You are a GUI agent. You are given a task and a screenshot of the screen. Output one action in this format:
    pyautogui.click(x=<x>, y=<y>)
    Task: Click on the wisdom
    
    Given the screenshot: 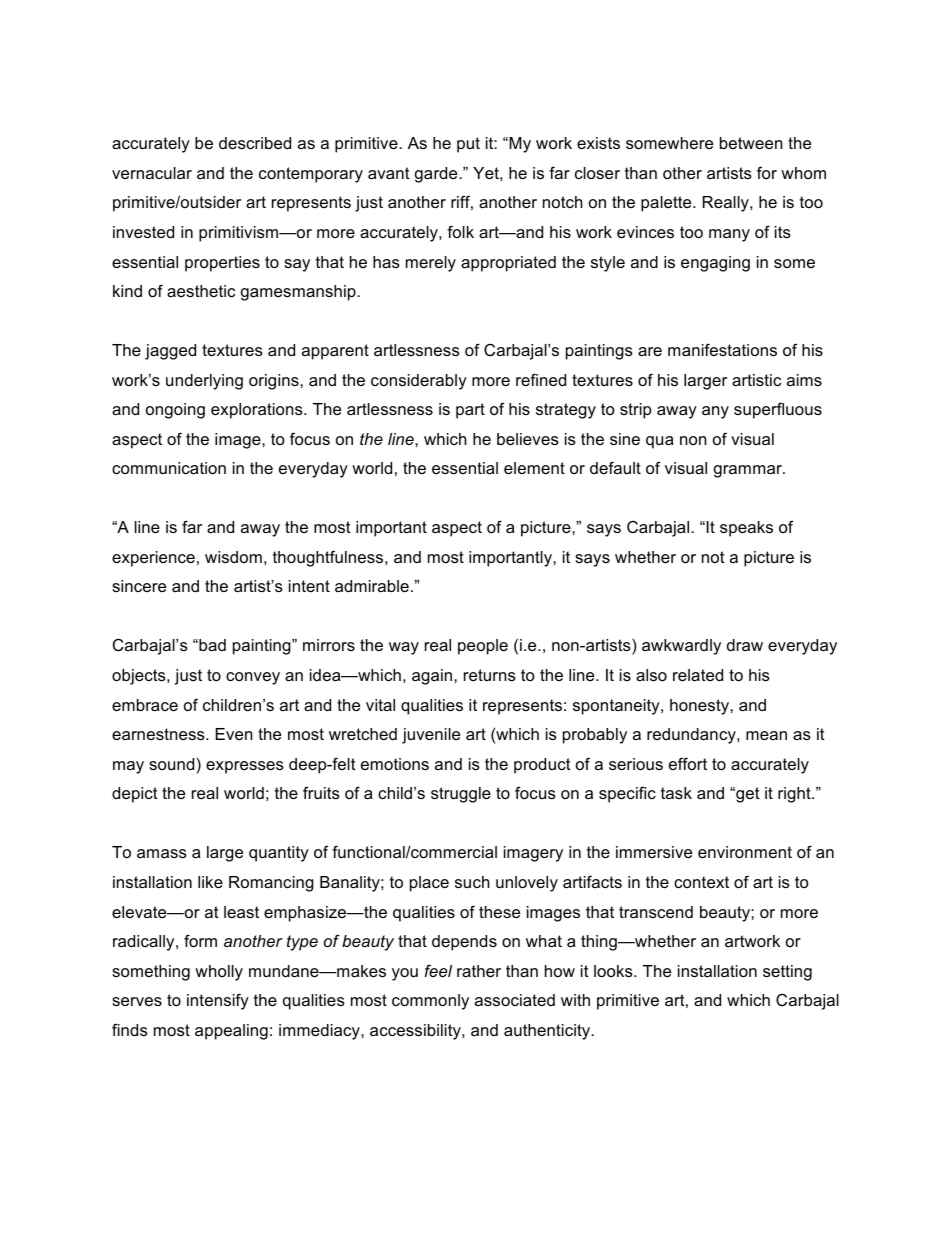 What is the action you would take?
    pyautogui.click(x=233, y=557)
